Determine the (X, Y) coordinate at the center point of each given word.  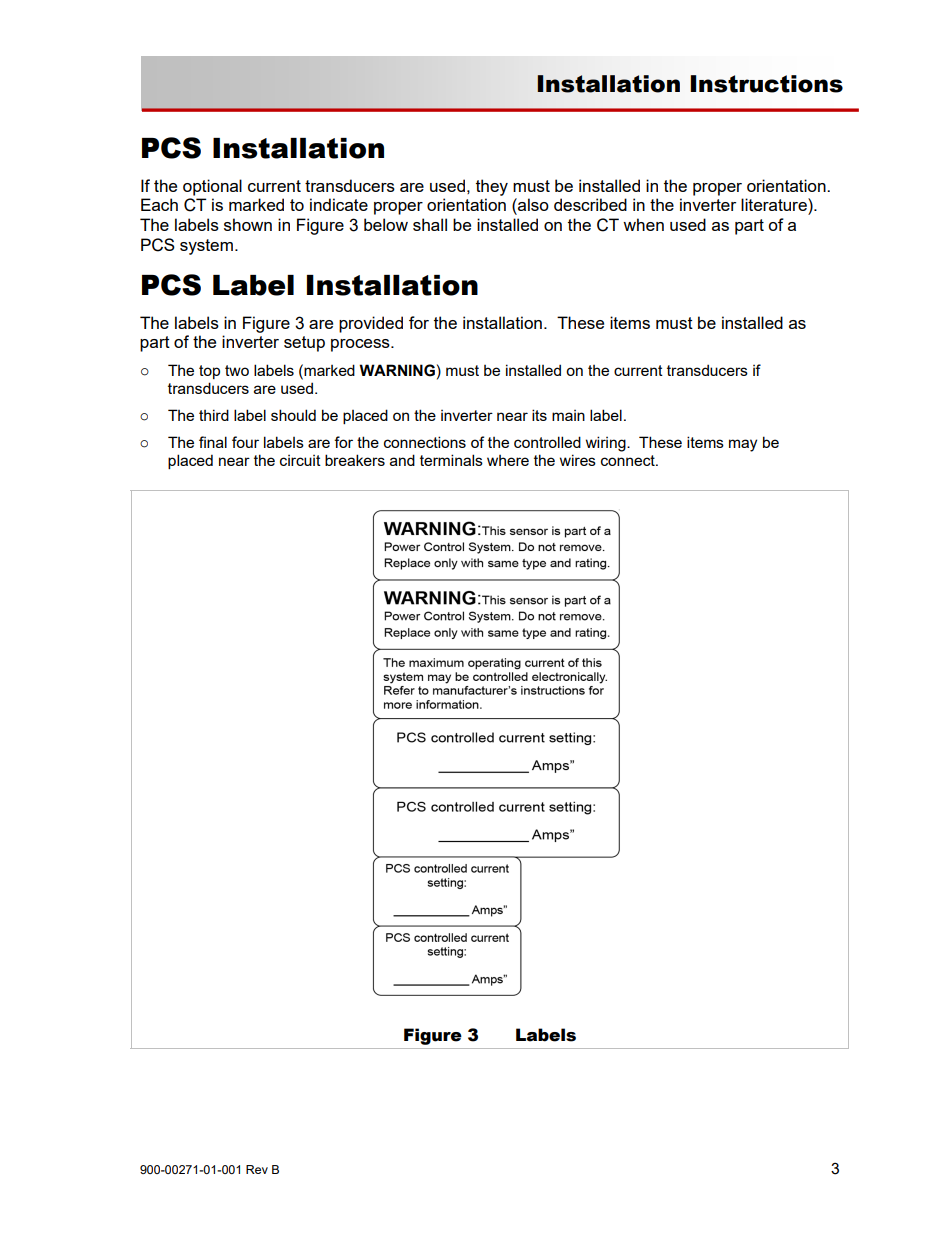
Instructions (766, 84)
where (508, 460)
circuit (300, 460)
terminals (451, 460)
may (743, 445)
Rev (257, 1169)
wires (578, 460)
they (492, 187)
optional (212, 187)
